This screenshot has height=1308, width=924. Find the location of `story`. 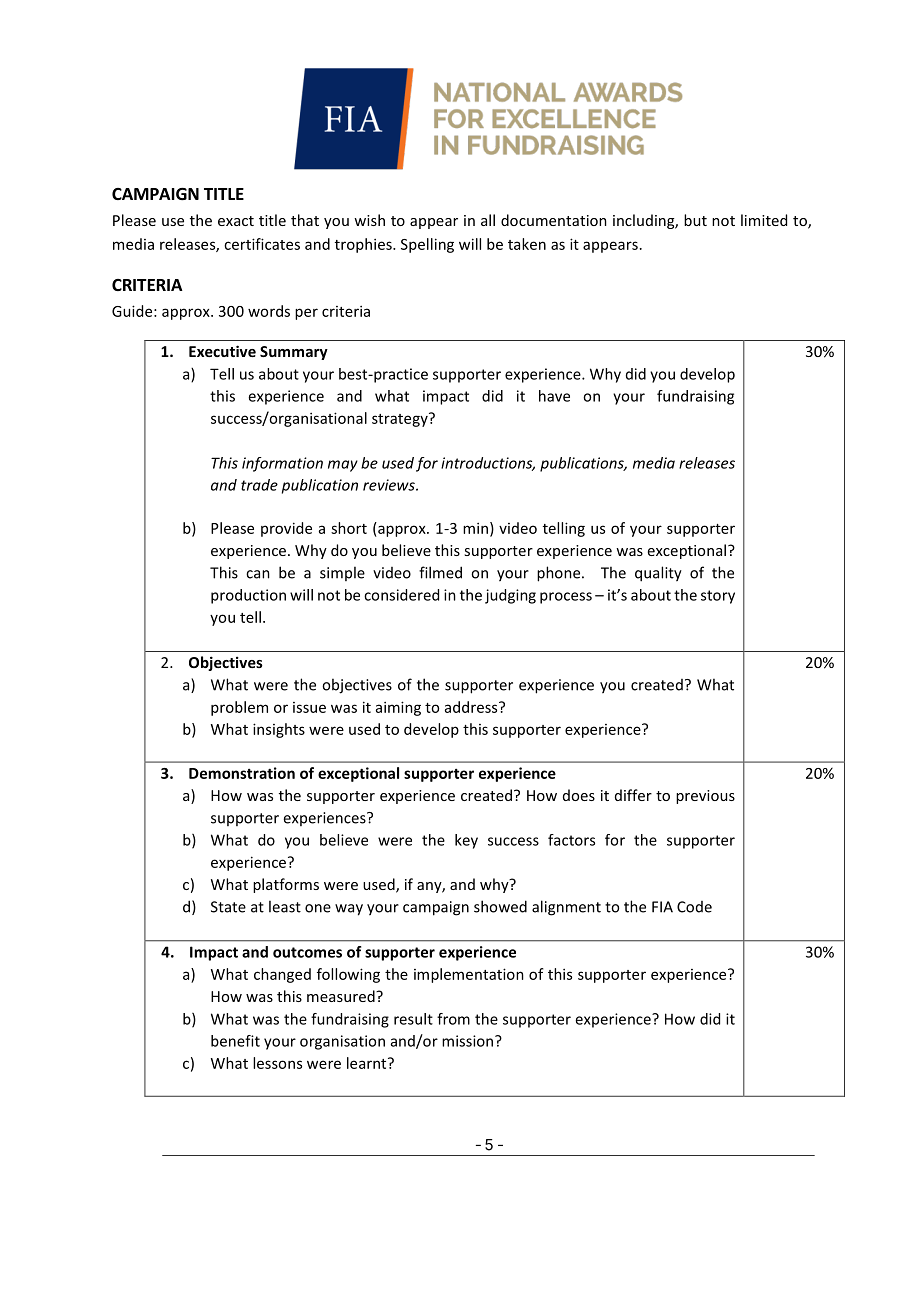

story is located at coordinates (718, 597).
